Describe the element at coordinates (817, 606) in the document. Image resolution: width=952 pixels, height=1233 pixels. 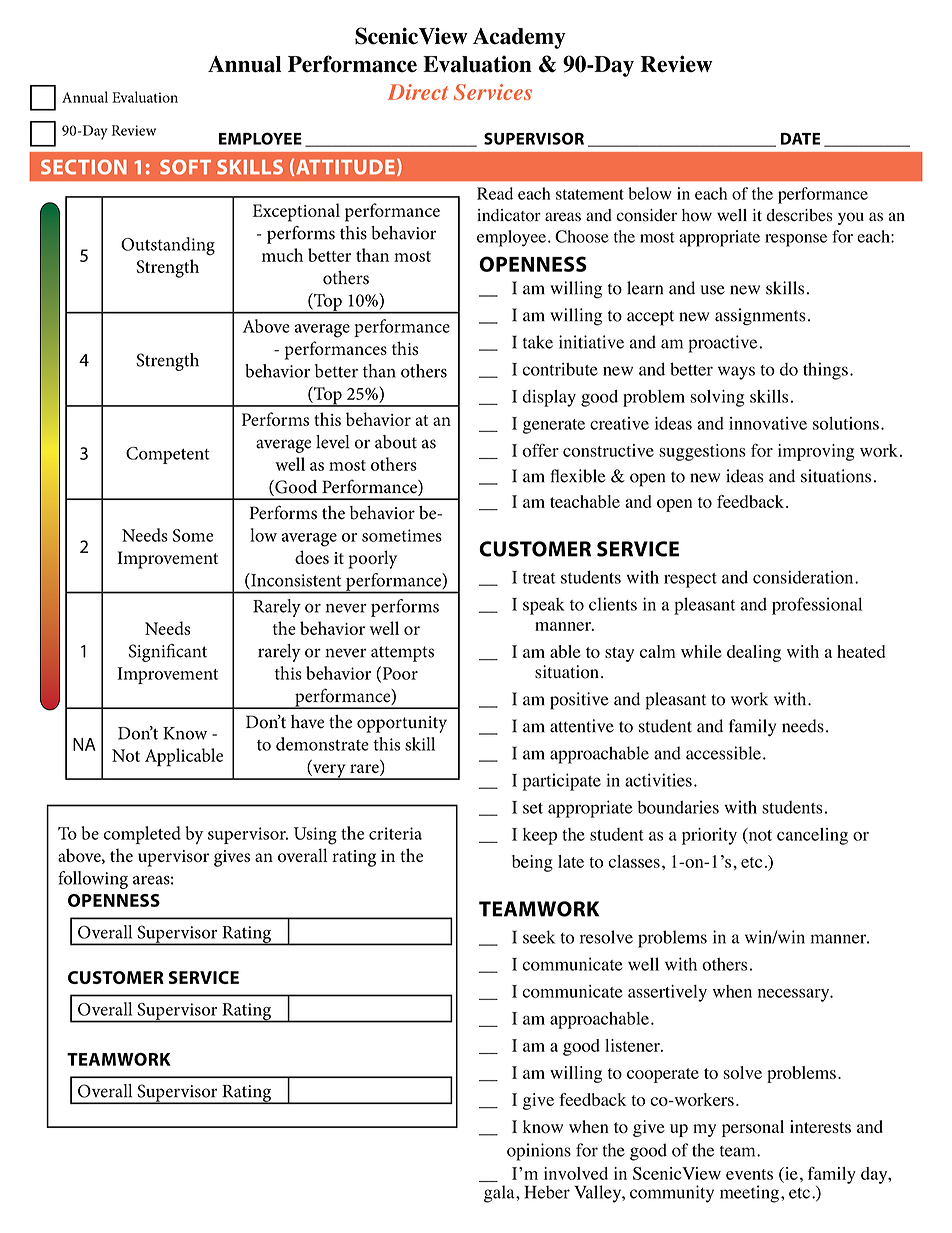
I see `professional` at that location.
